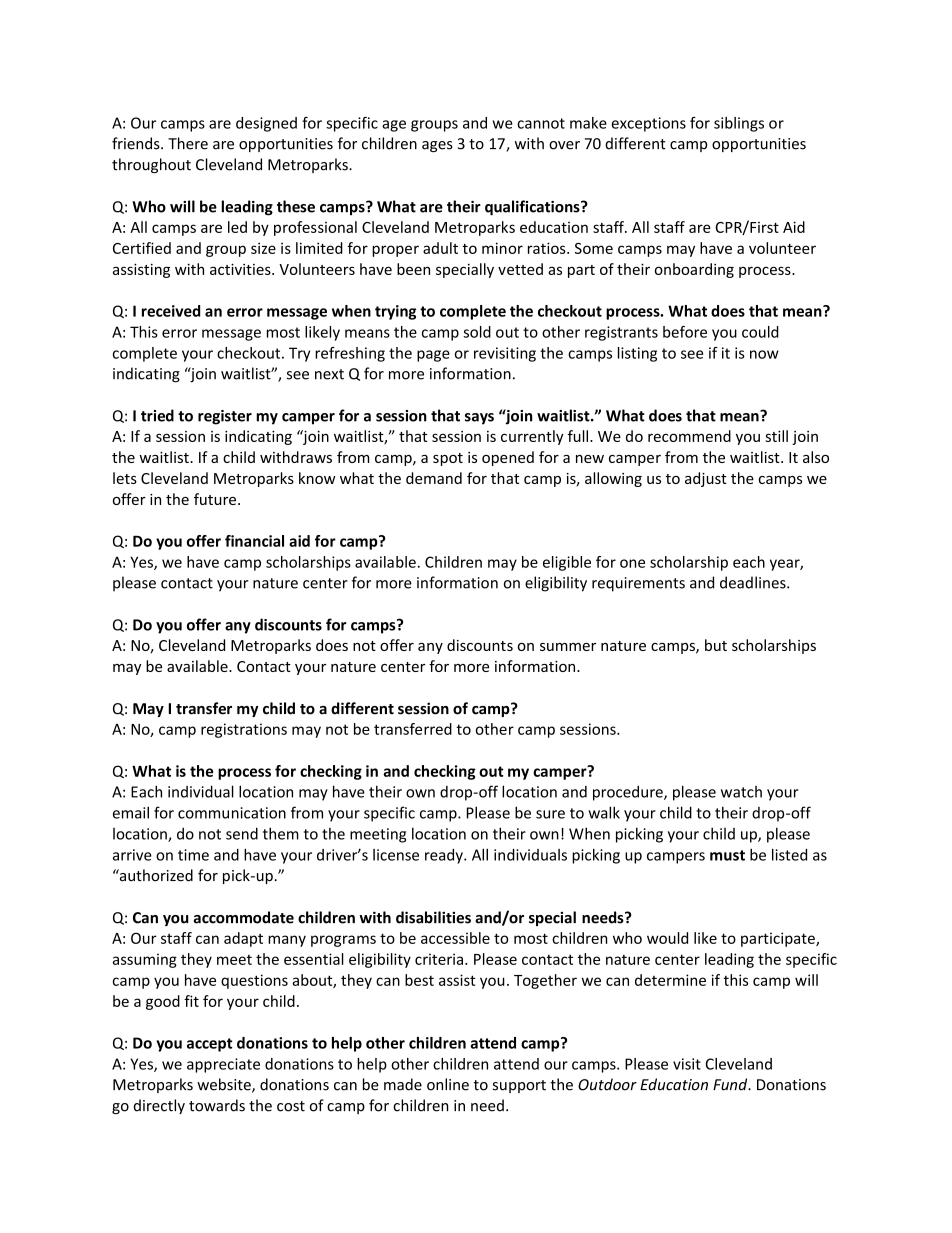 The image size is (952, 1233). I want to click on but, so click(716, 645).
